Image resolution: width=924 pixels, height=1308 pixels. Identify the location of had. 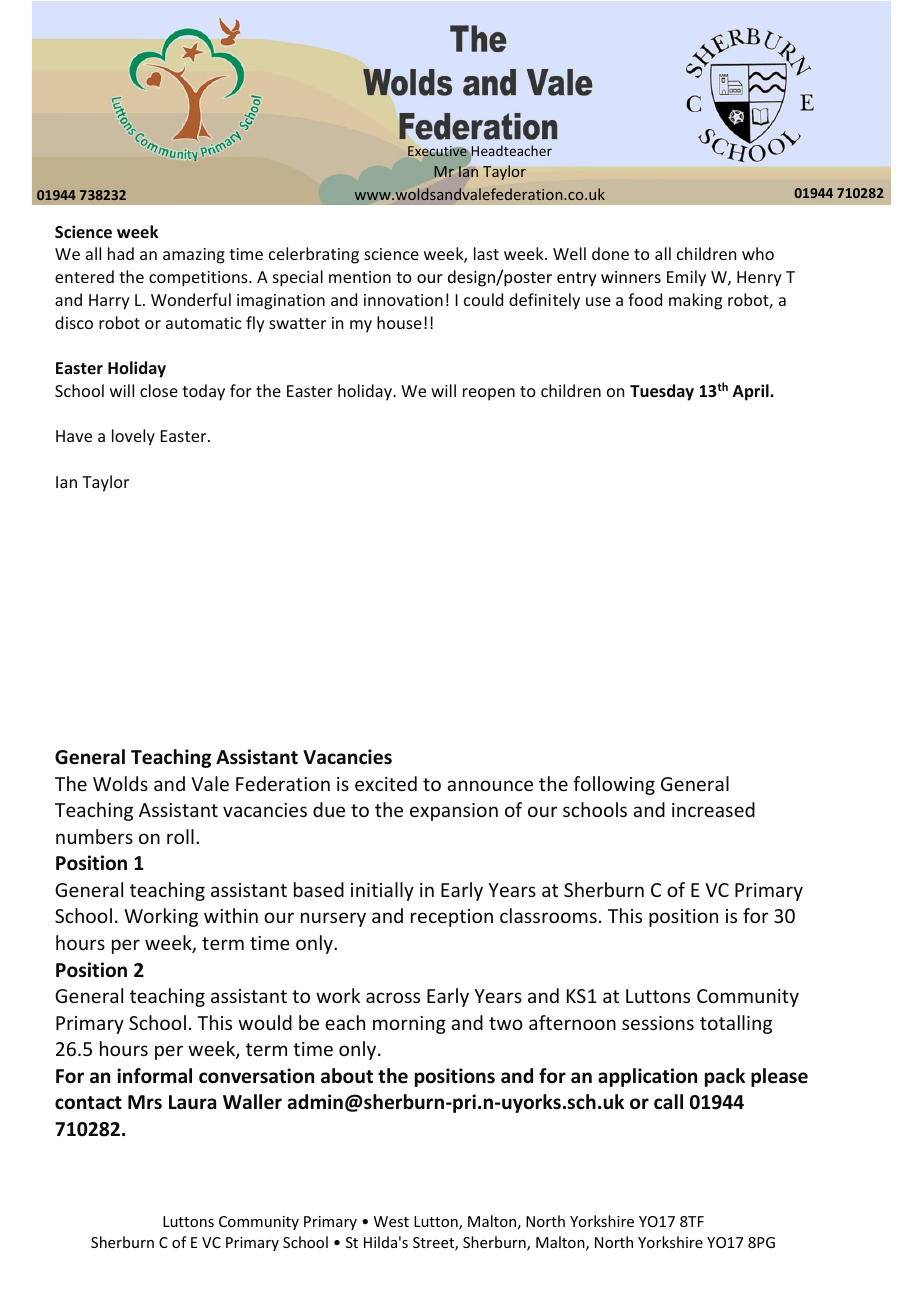
(121, 253).
